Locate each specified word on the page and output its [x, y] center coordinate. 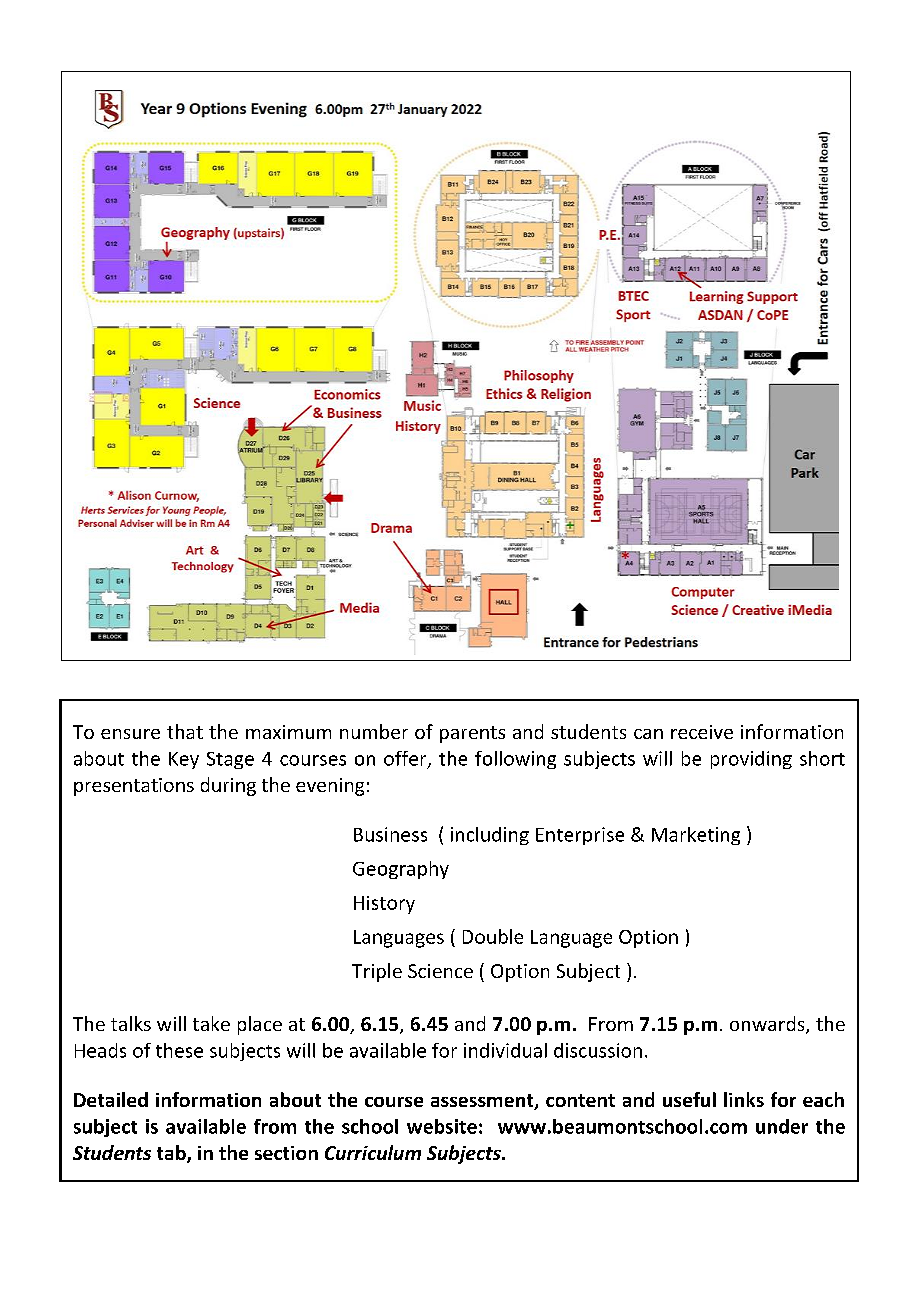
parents [472, 734]
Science [440, 971]
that [185, 731]
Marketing [696, 836]
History [384, 905]
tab [172, 1154]
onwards [768, 1025]
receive [702, 732]
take [211, 1023]
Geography [401, 870]
